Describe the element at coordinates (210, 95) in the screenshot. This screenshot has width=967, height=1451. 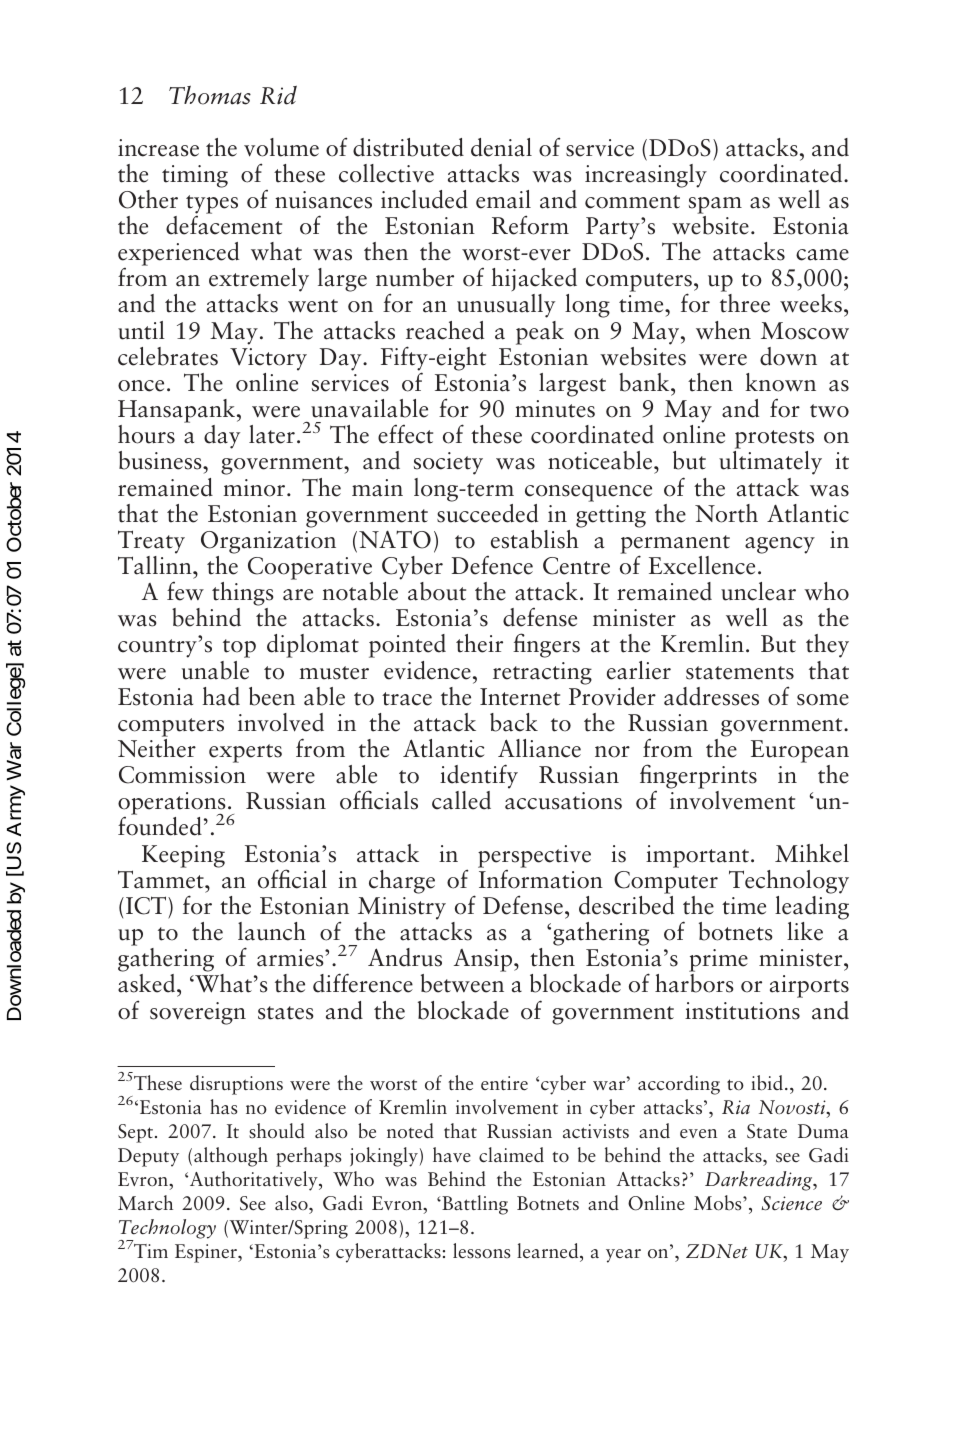
I see `Thomas` at that location.
